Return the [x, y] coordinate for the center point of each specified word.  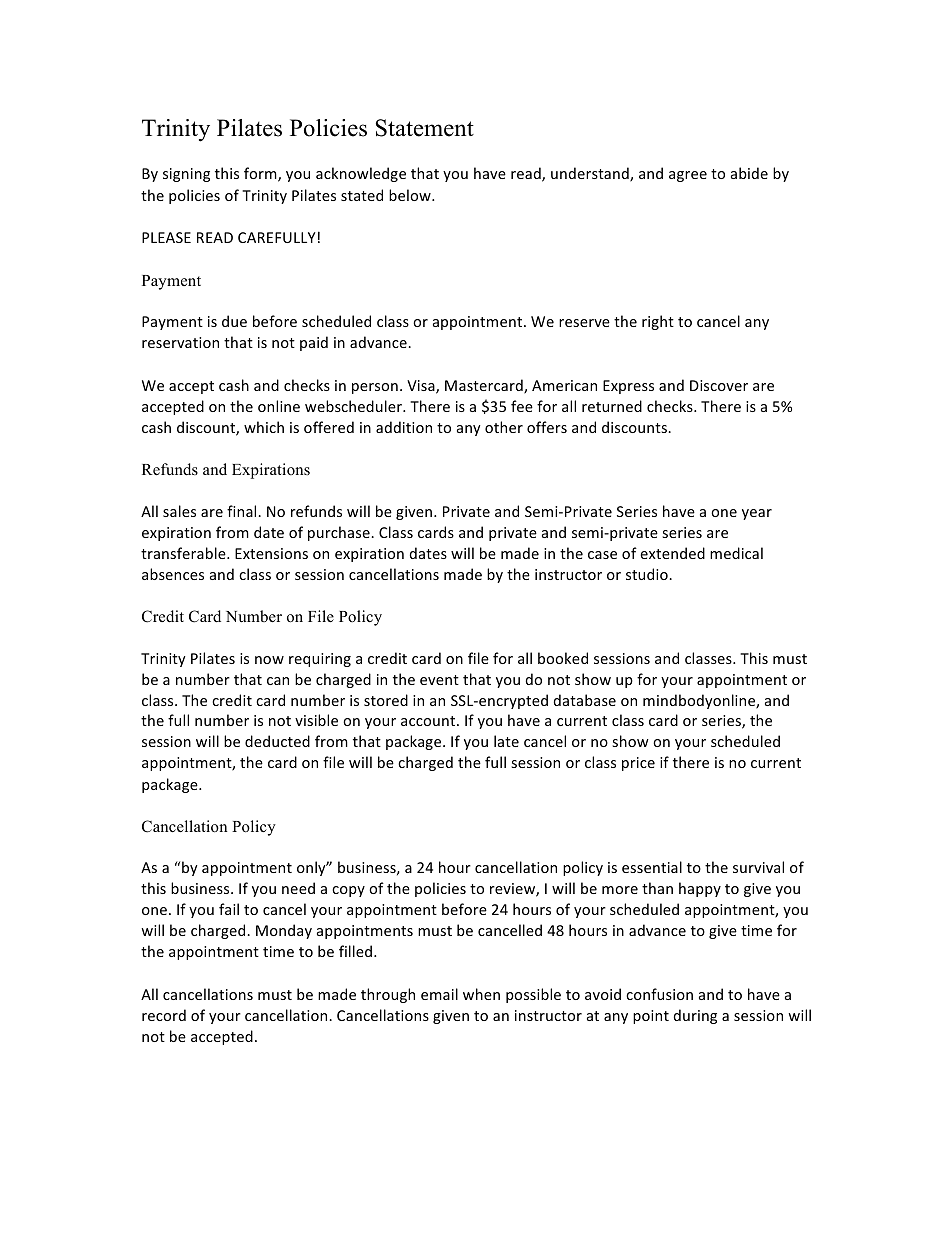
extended [672, 553]
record [164, 1015]
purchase [340, 533]
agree [688, 176]
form [261, 174]
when [481, 994]
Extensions [271, 553]
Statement [425, 128]
